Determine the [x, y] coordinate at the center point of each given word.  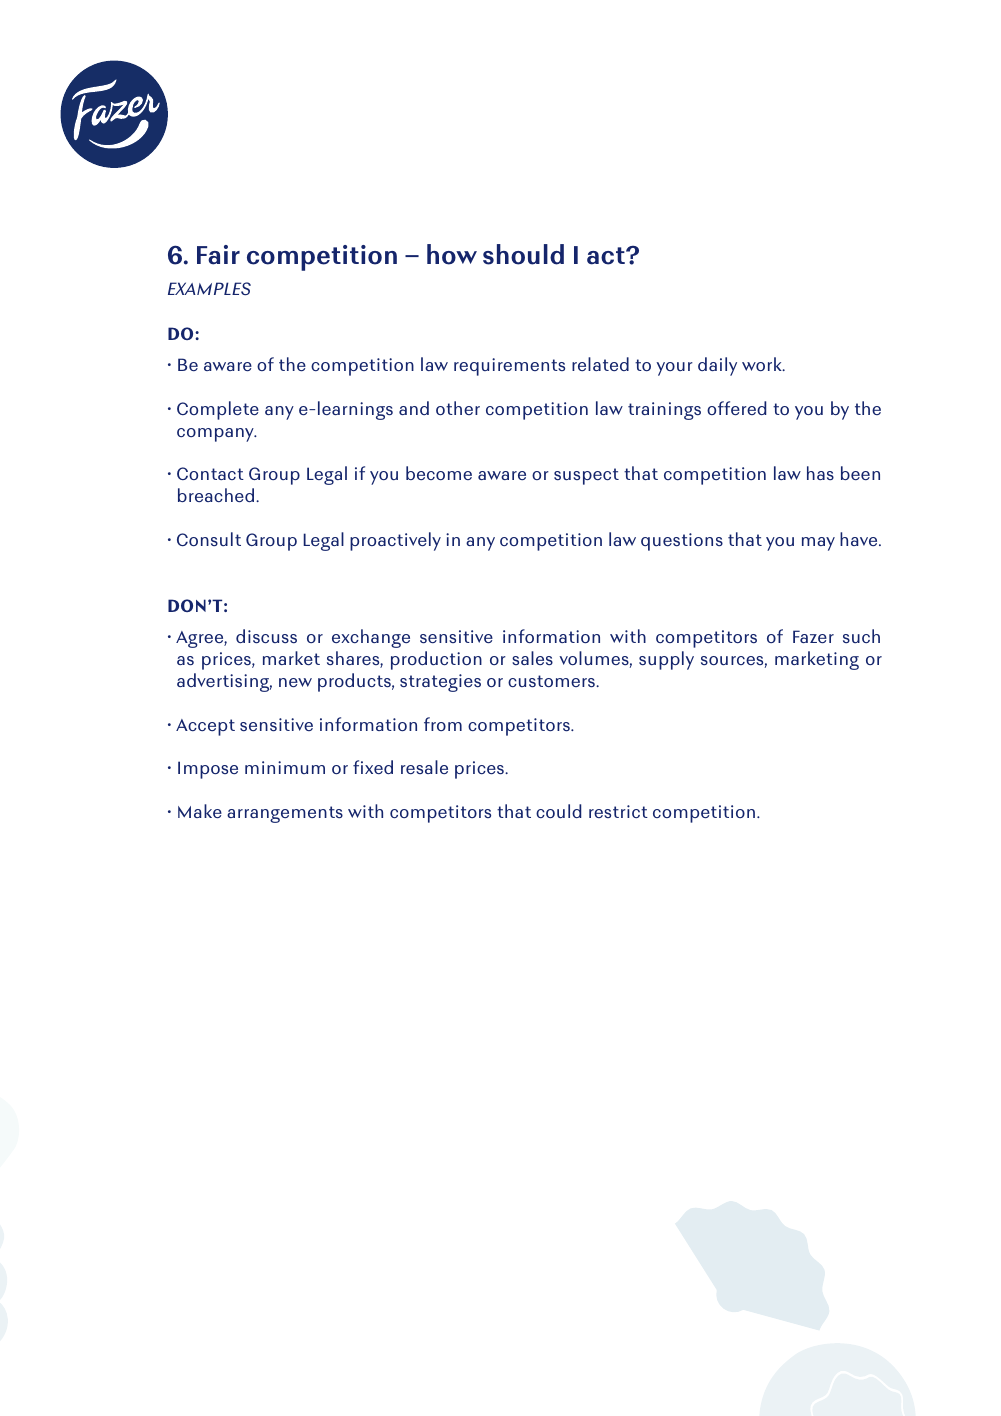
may [818, 544]
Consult [209, 539]
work [763, 364]
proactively [395, 541]
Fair [218, 255]
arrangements [285, 814]
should [523, 254]
